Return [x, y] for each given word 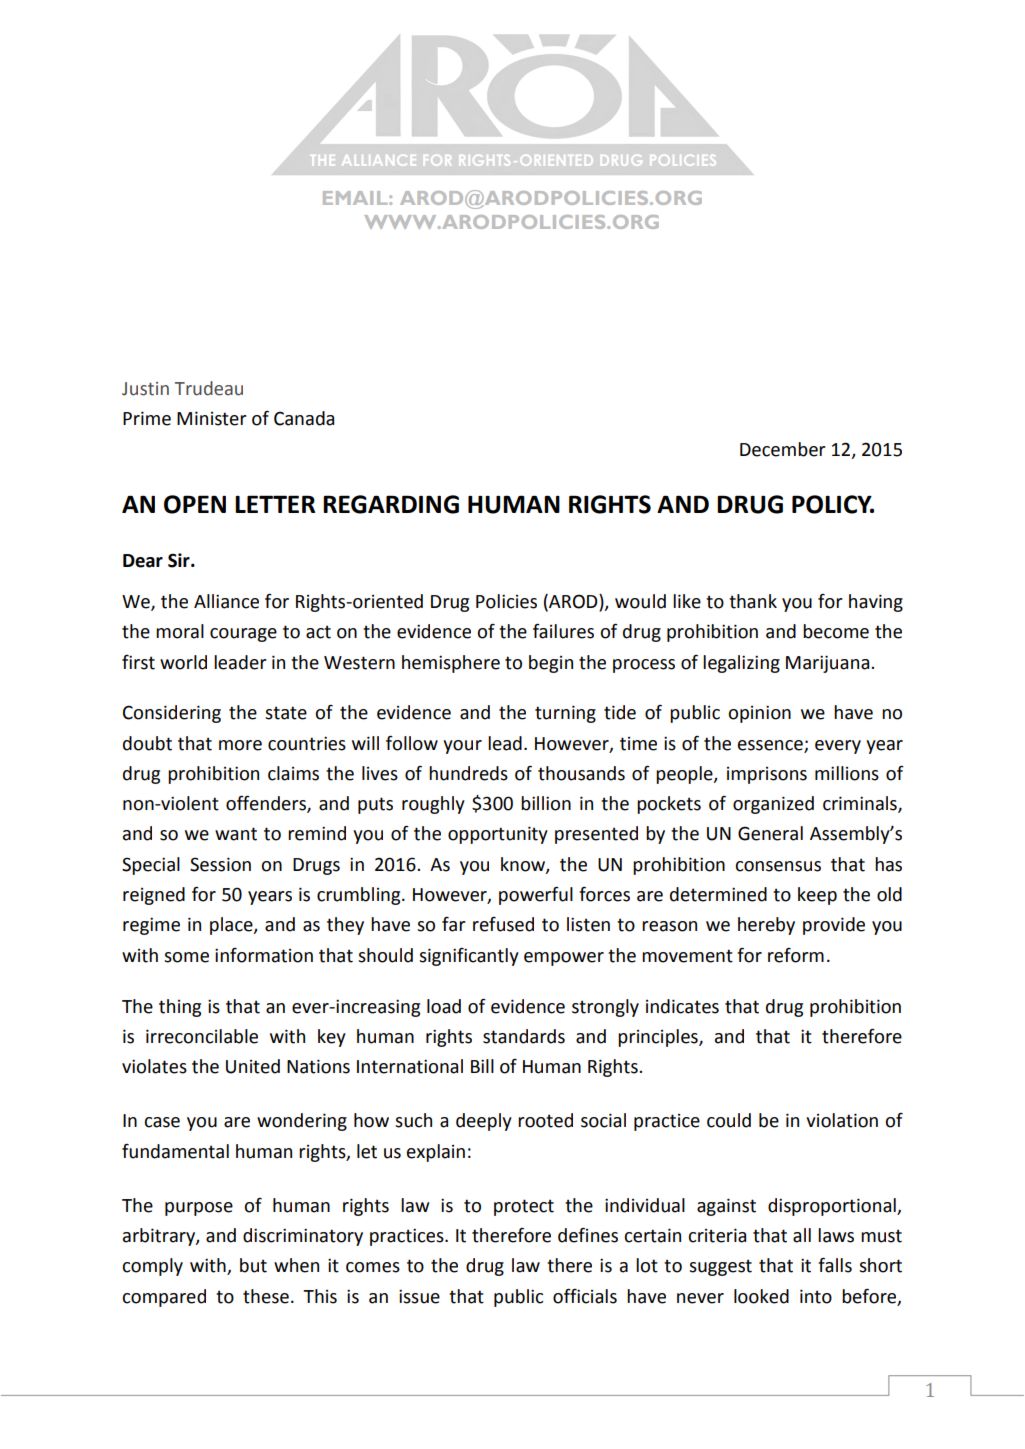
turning [565, 714]
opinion [759, 714]
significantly [469, 957]
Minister [212, 418]
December [783, 449]
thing [180, 1008]
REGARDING [391, 504]
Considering [172, 714]
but [253, 1265]
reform [796, 955]
